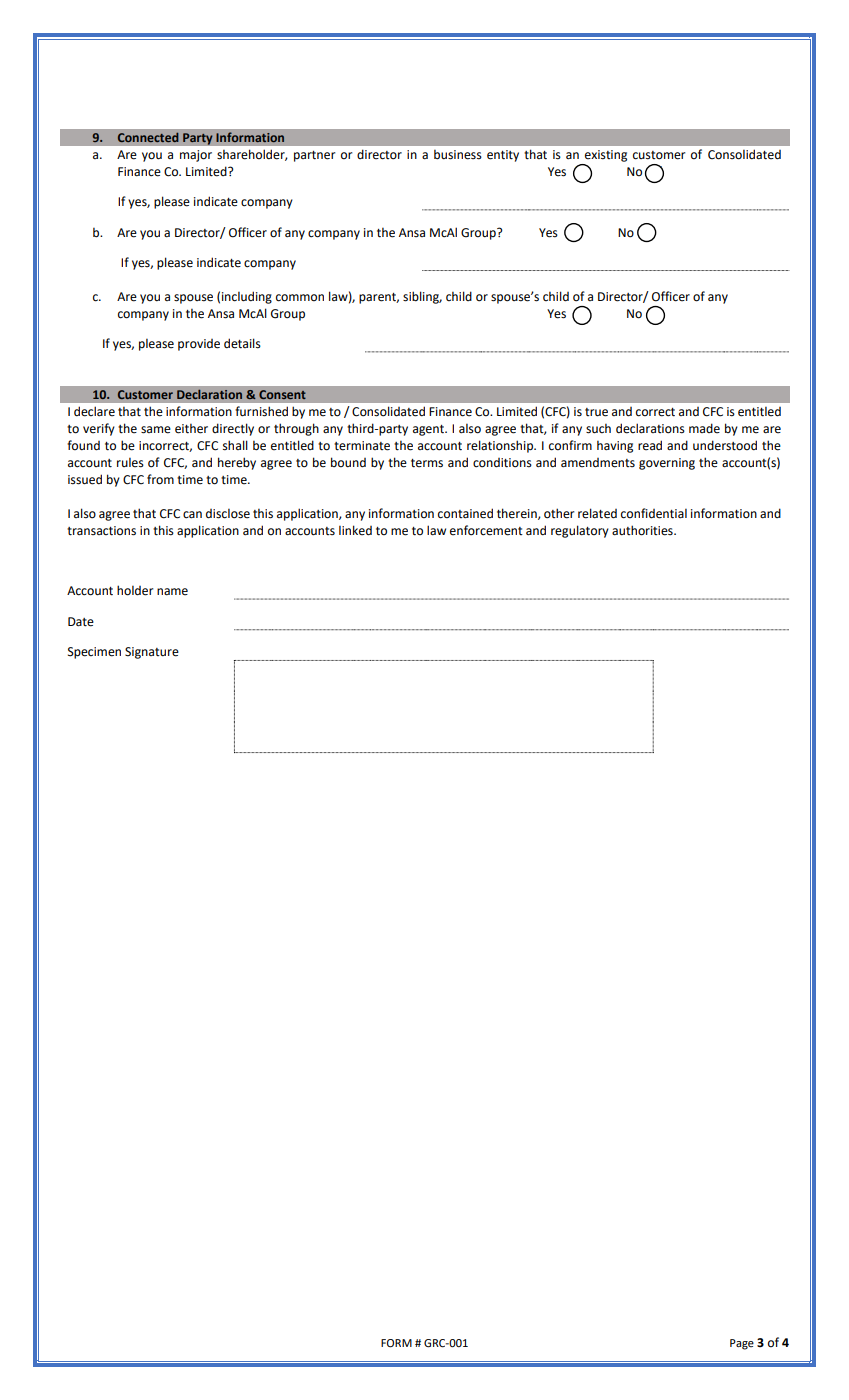  What do you see at coordinates (152, 653) in the screenshot?
I see `Signature` at bounding box center [152, 653].
